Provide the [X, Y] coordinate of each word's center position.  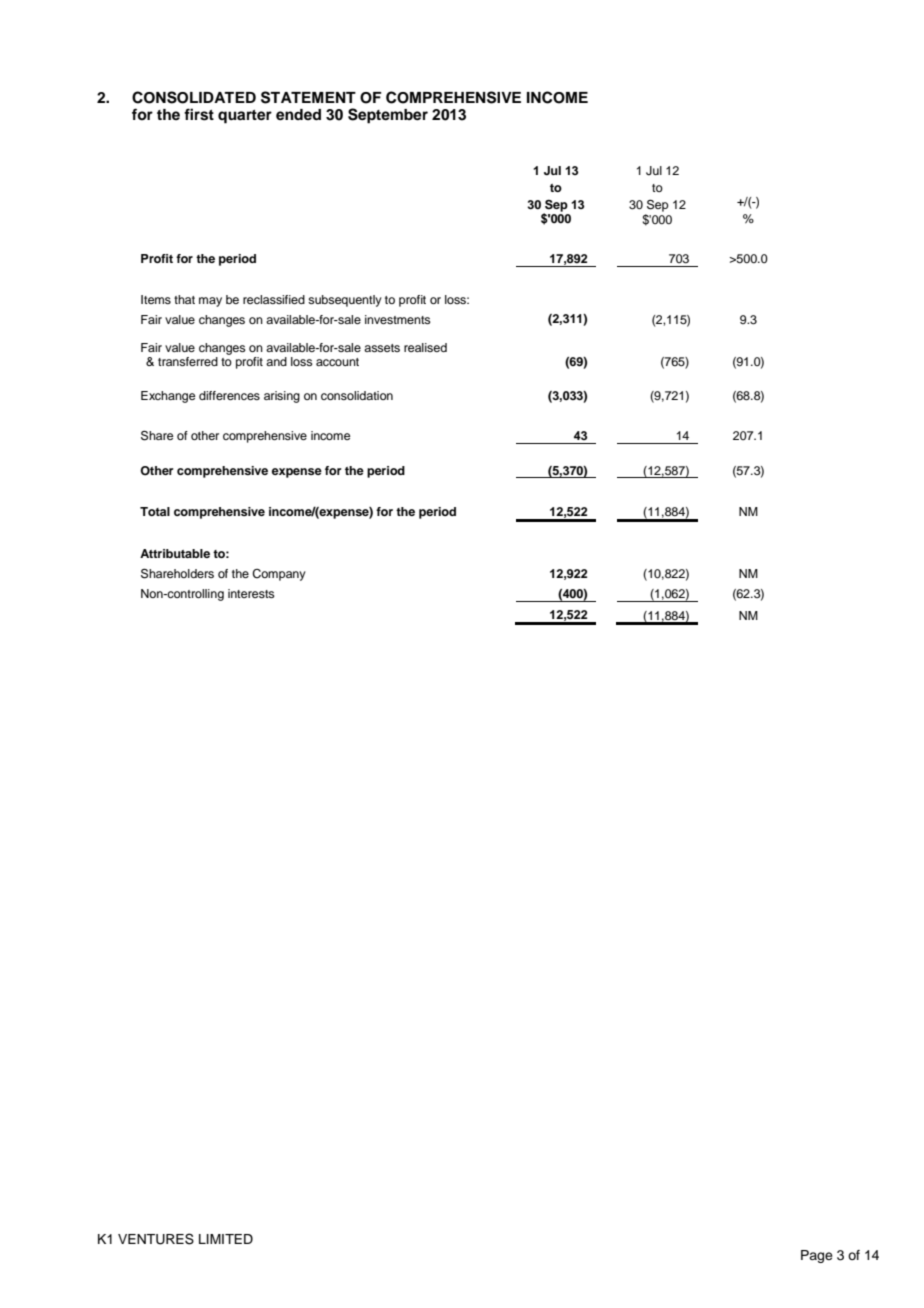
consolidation [357, 395]
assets [382, 348]
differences [229, 395]
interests [251, 593]
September [388, 116]
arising [282, 397]
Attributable [175, 553]
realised [425, 347]
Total [155, 511]
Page [817, 1256]
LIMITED [226, 1239]
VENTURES [156, 1239]
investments [398, 319]
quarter [245, 117]
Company [279, 575]
